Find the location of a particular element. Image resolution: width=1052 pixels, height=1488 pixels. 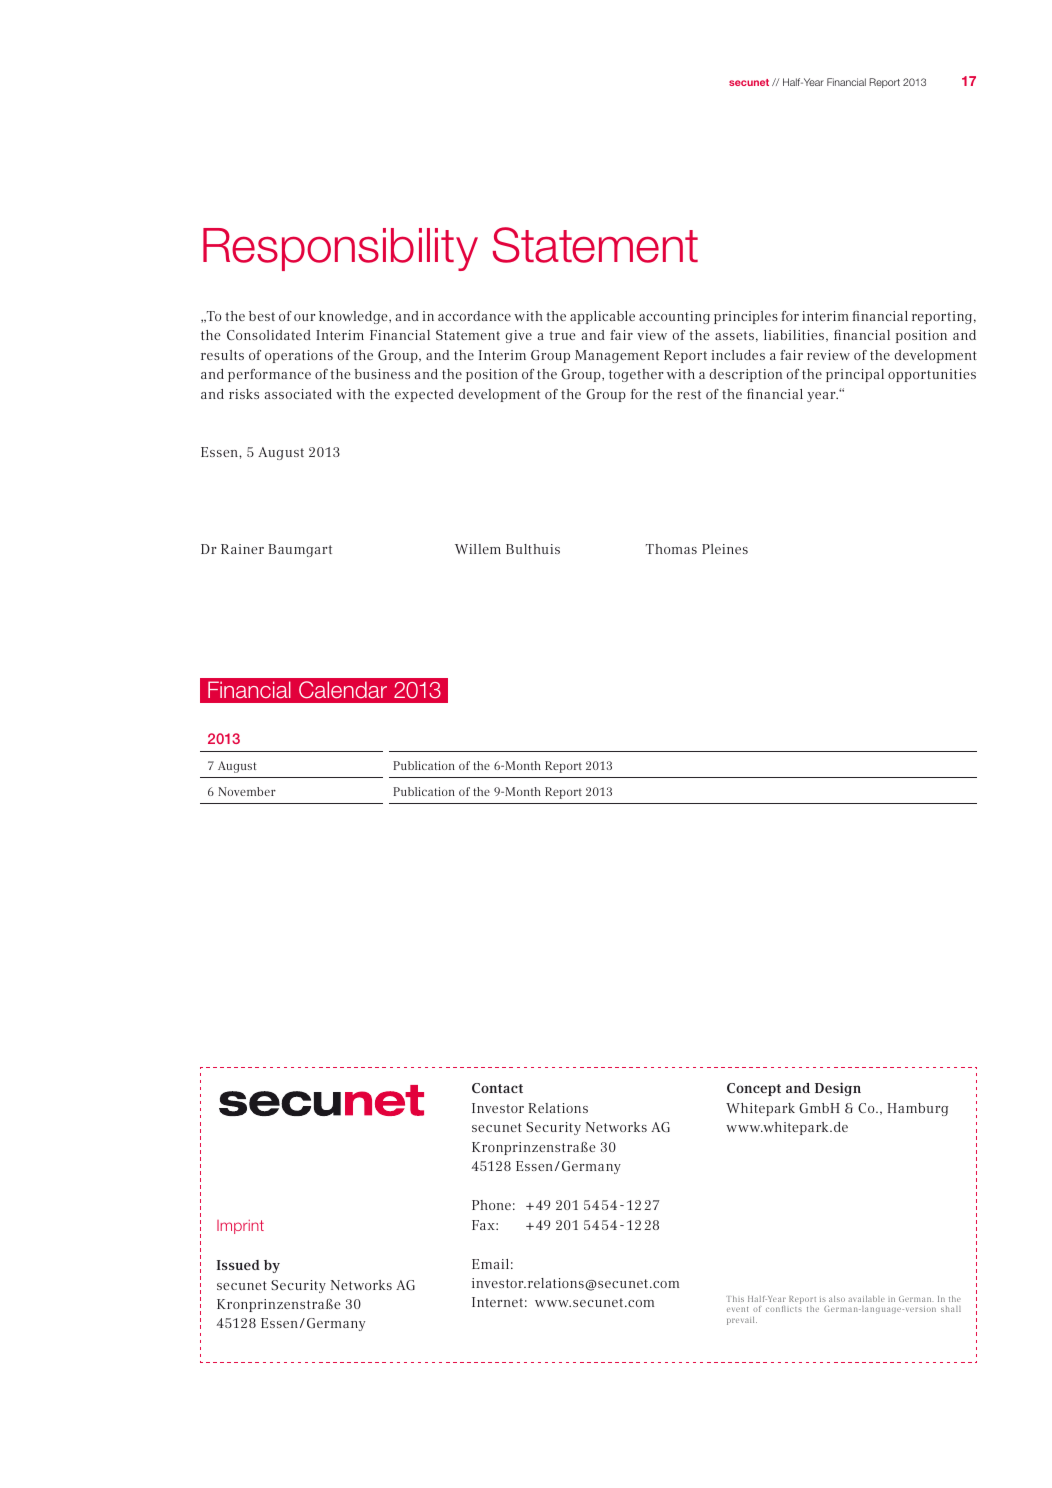

Issued is located at coordinates (238, 1265).
